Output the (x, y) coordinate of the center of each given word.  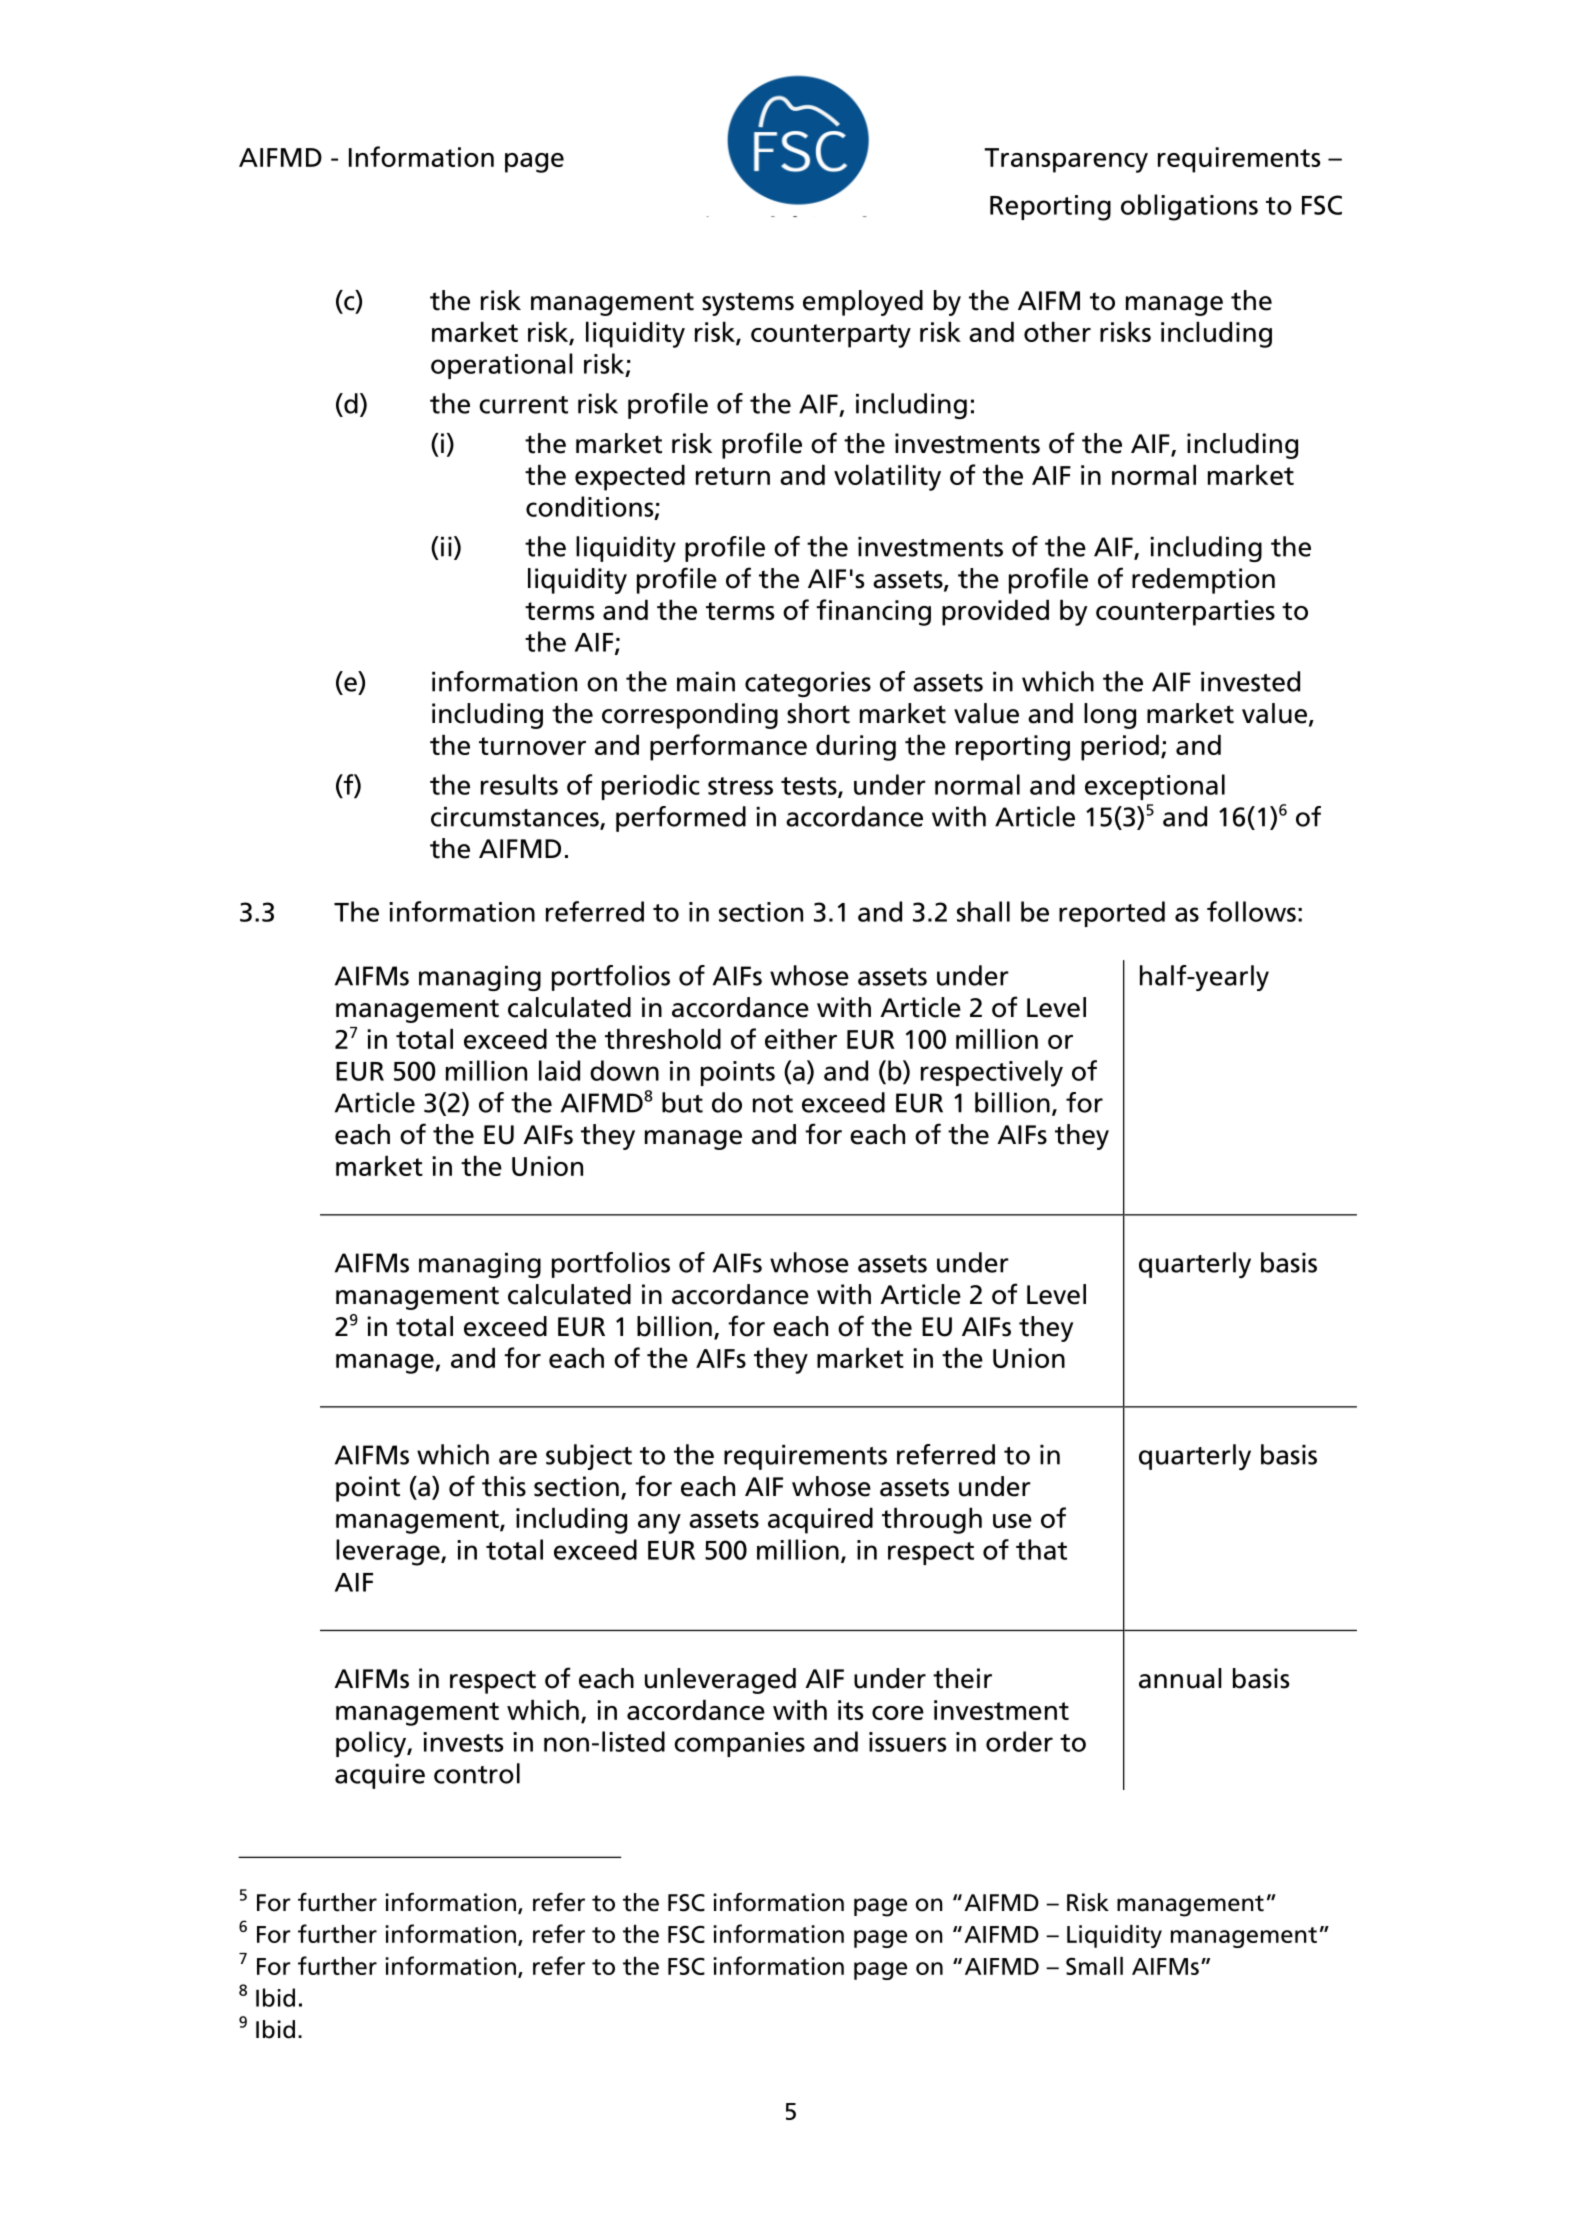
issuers (907, 1742)
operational (502, 366)
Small (1094, 1966)
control (477, 1773)
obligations (1189, 207)
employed (863, 303)
